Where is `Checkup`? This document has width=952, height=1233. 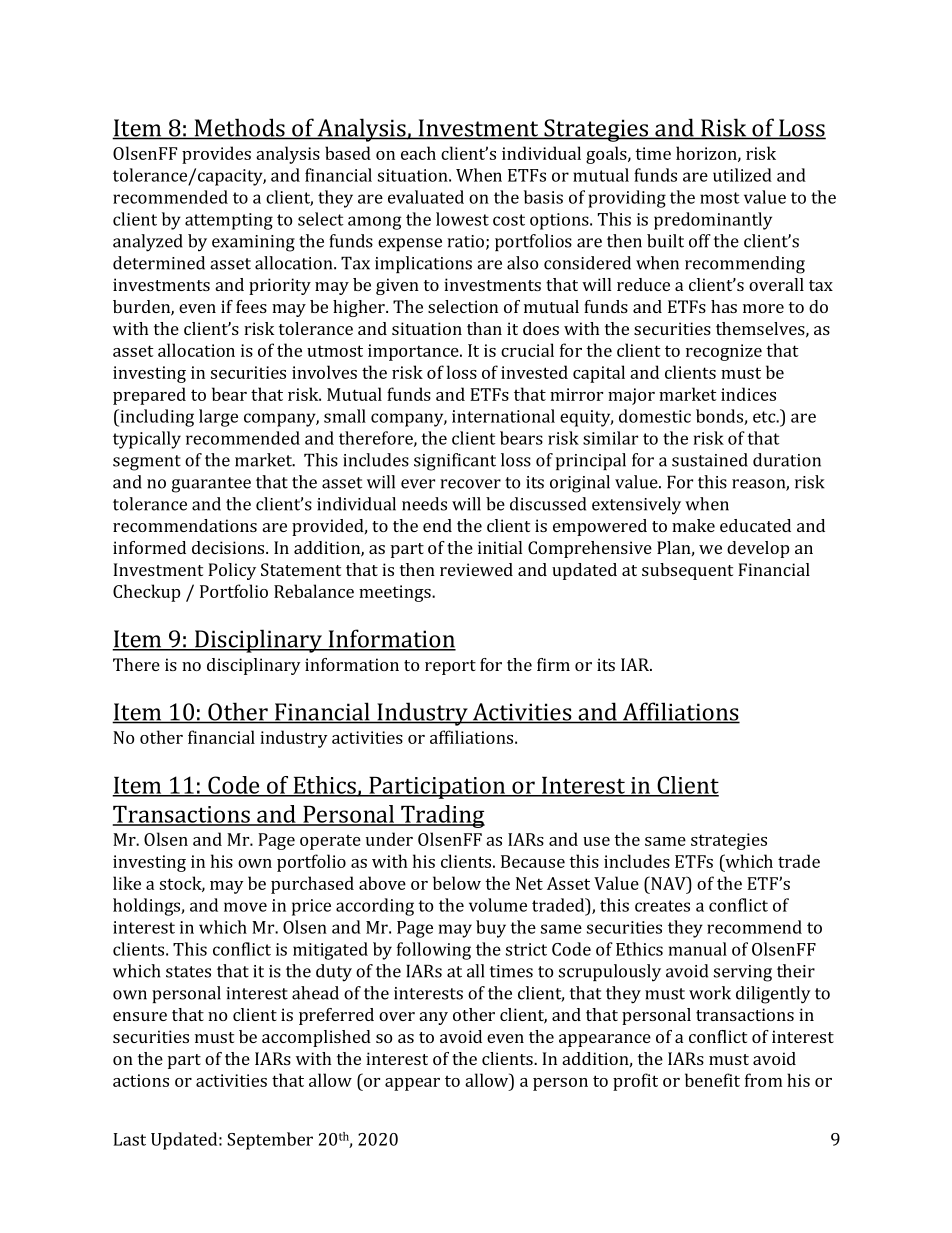
Checkup is located at coordinates (146, 593).
